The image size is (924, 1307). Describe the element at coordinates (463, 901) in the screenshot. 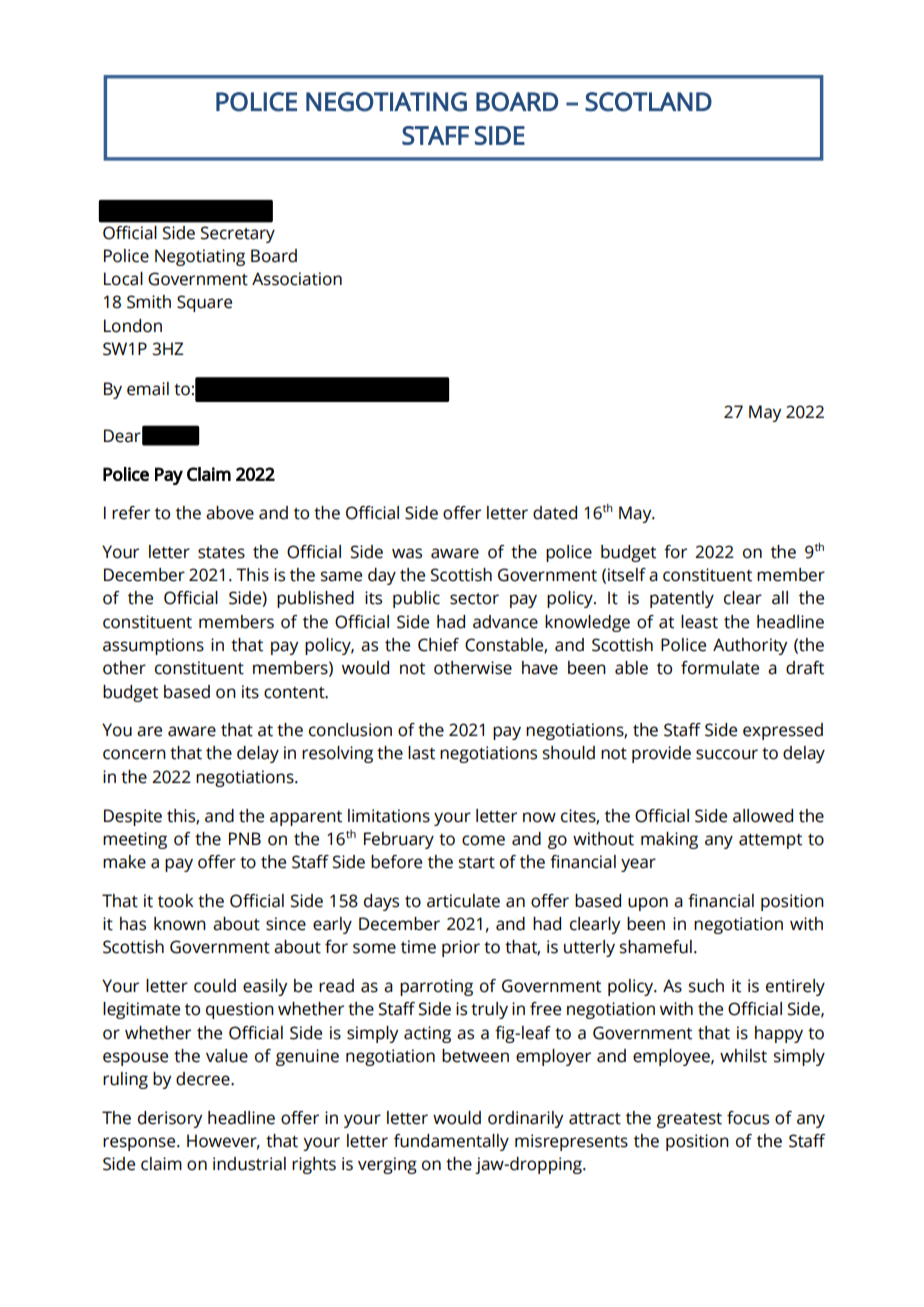

I see `articulate` at that location.
